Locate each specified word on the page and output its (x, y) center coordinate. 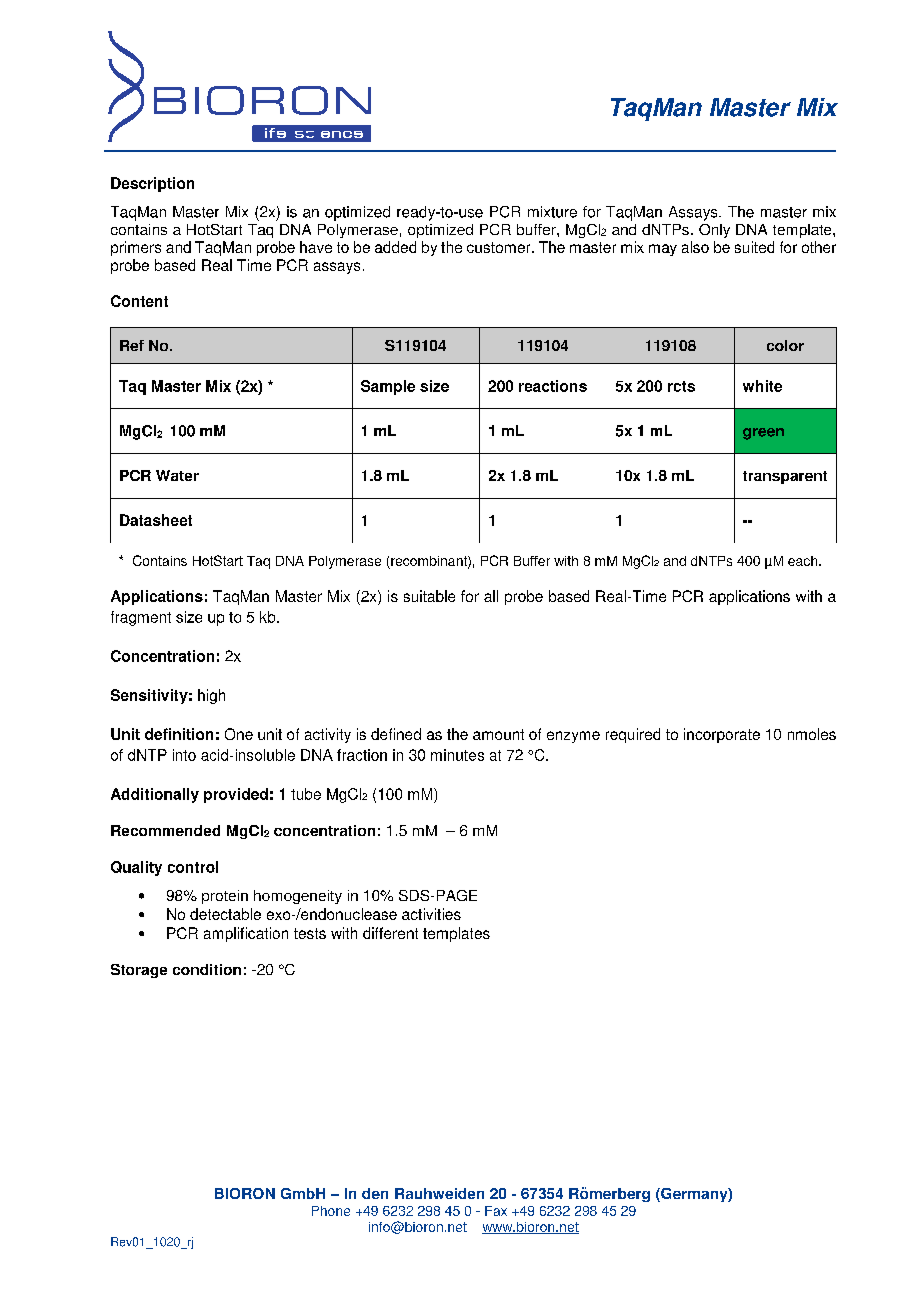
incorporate (722, 735)
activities (431, 914)
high (211, 696)
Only (714, 231)
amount (498, 734)
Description (152, 184)
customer (500, 247)
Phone (331, 1211)
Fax (496, 1211)
